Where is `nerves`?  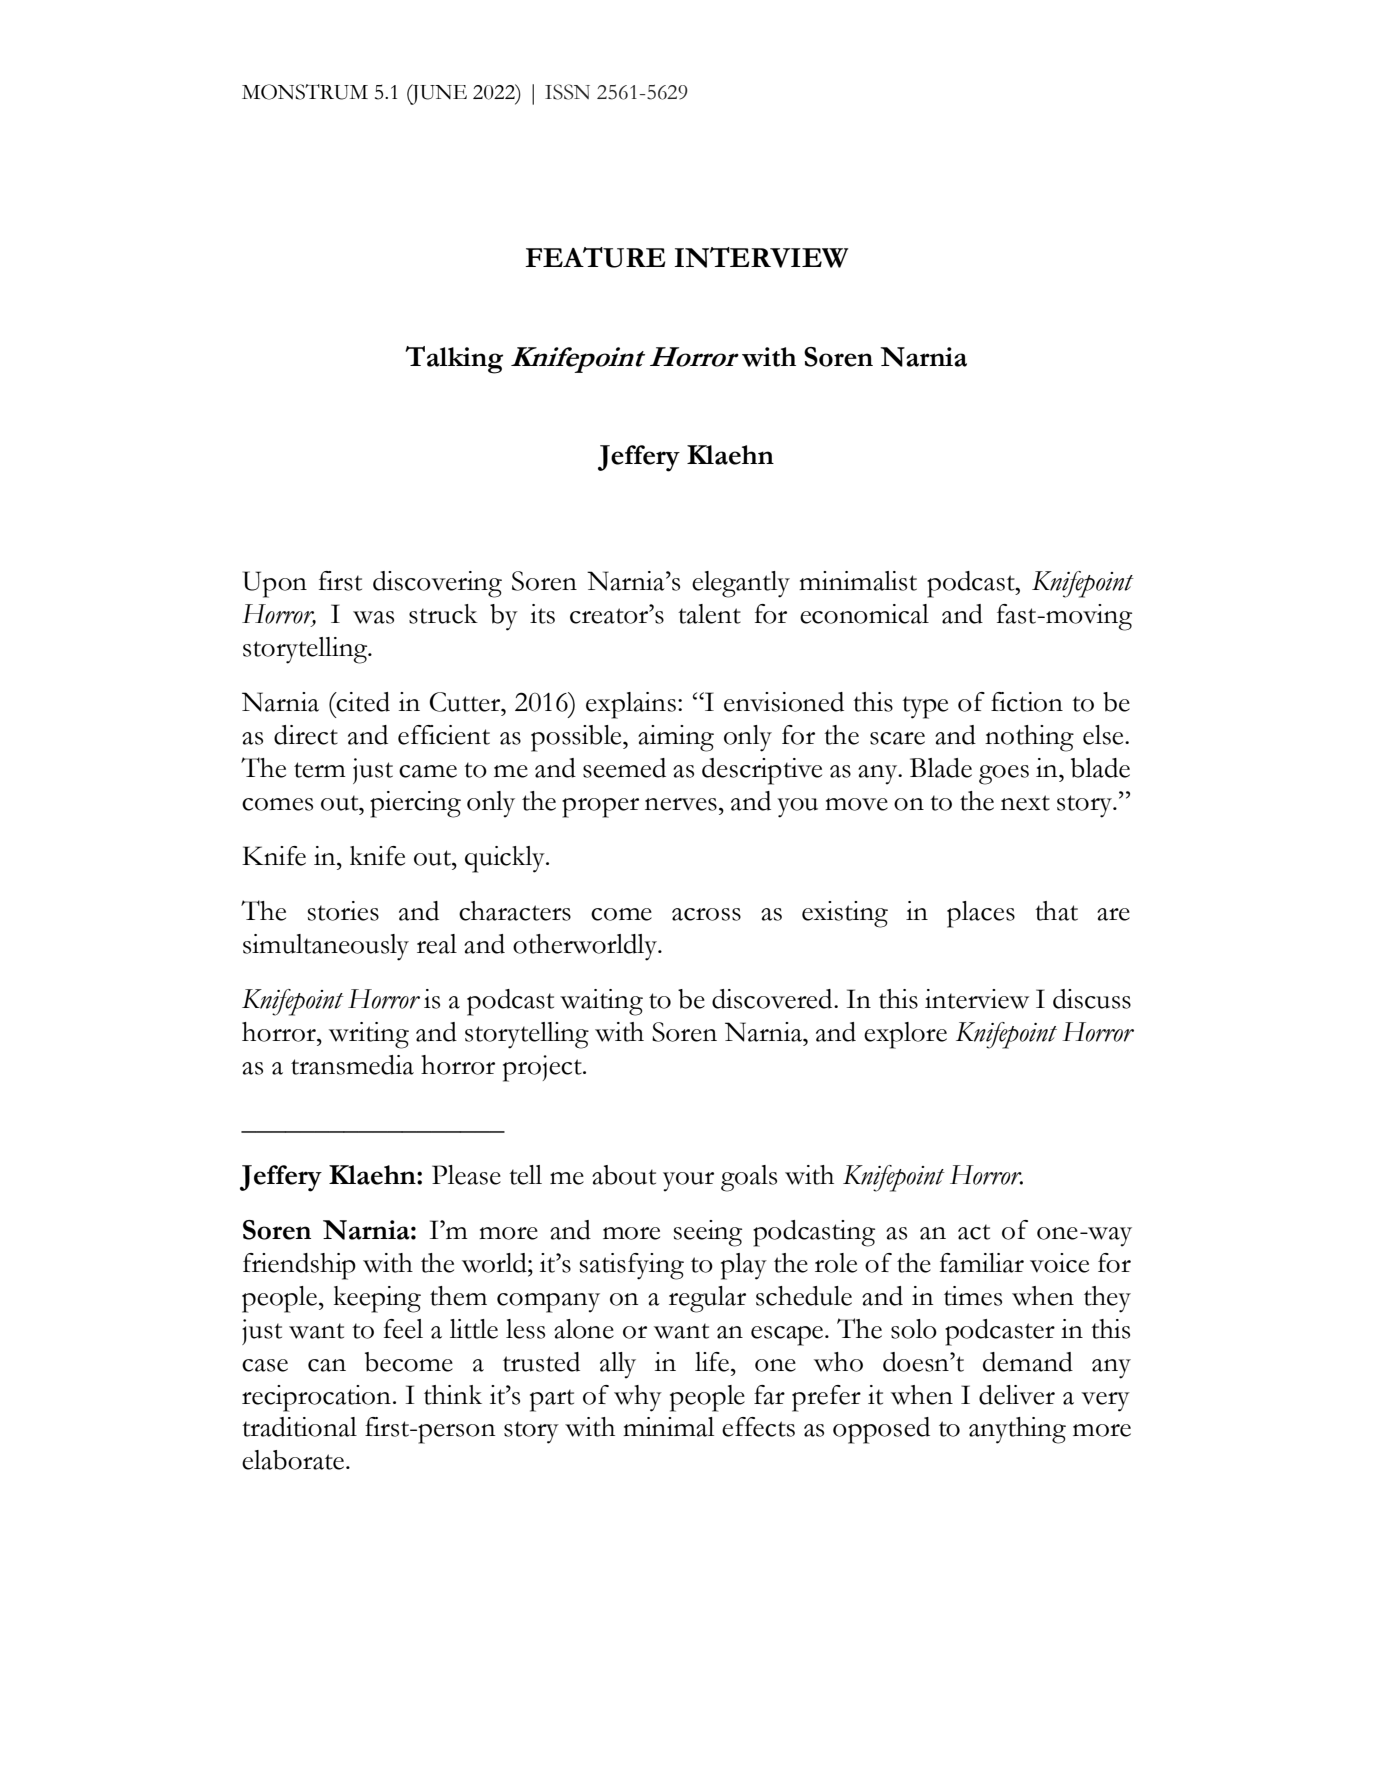
nerves is located at coordinates (681, 804).
